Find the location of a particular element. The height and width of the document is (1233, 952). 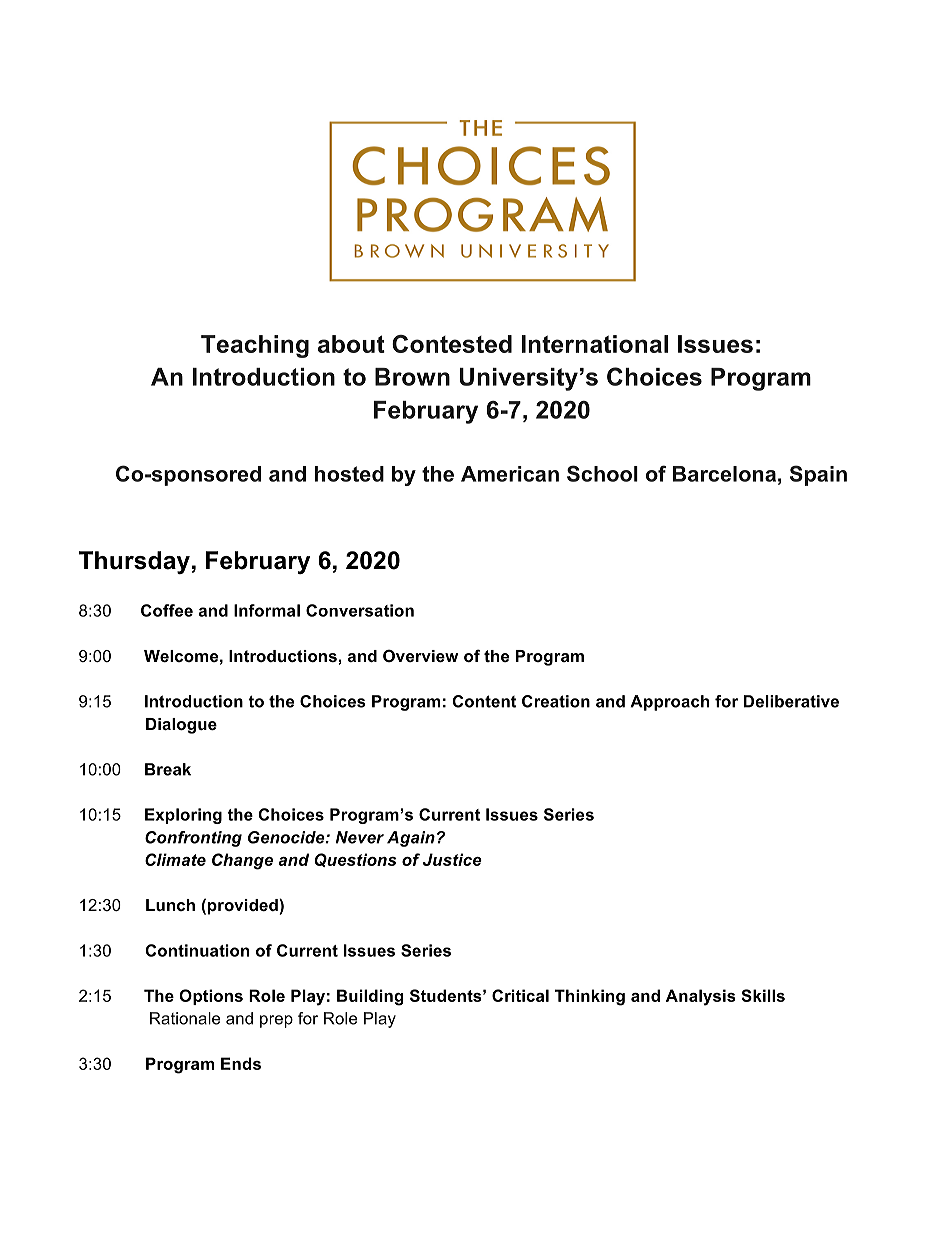

Again is located at coordinates (411, 839).
